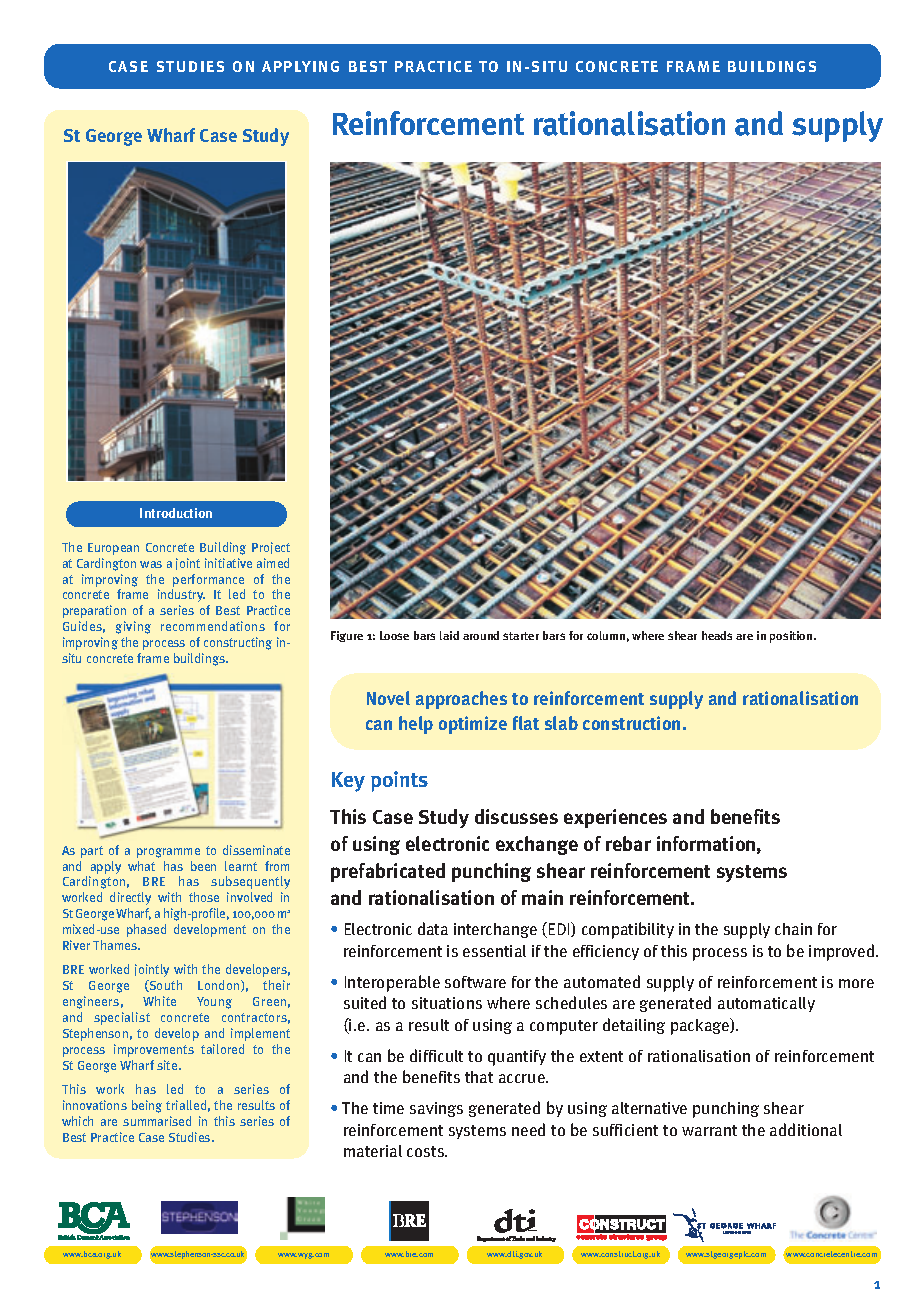 The height and width of the screenshot is (1308, 924). I want to click on Introduction, so click(176, 513).
